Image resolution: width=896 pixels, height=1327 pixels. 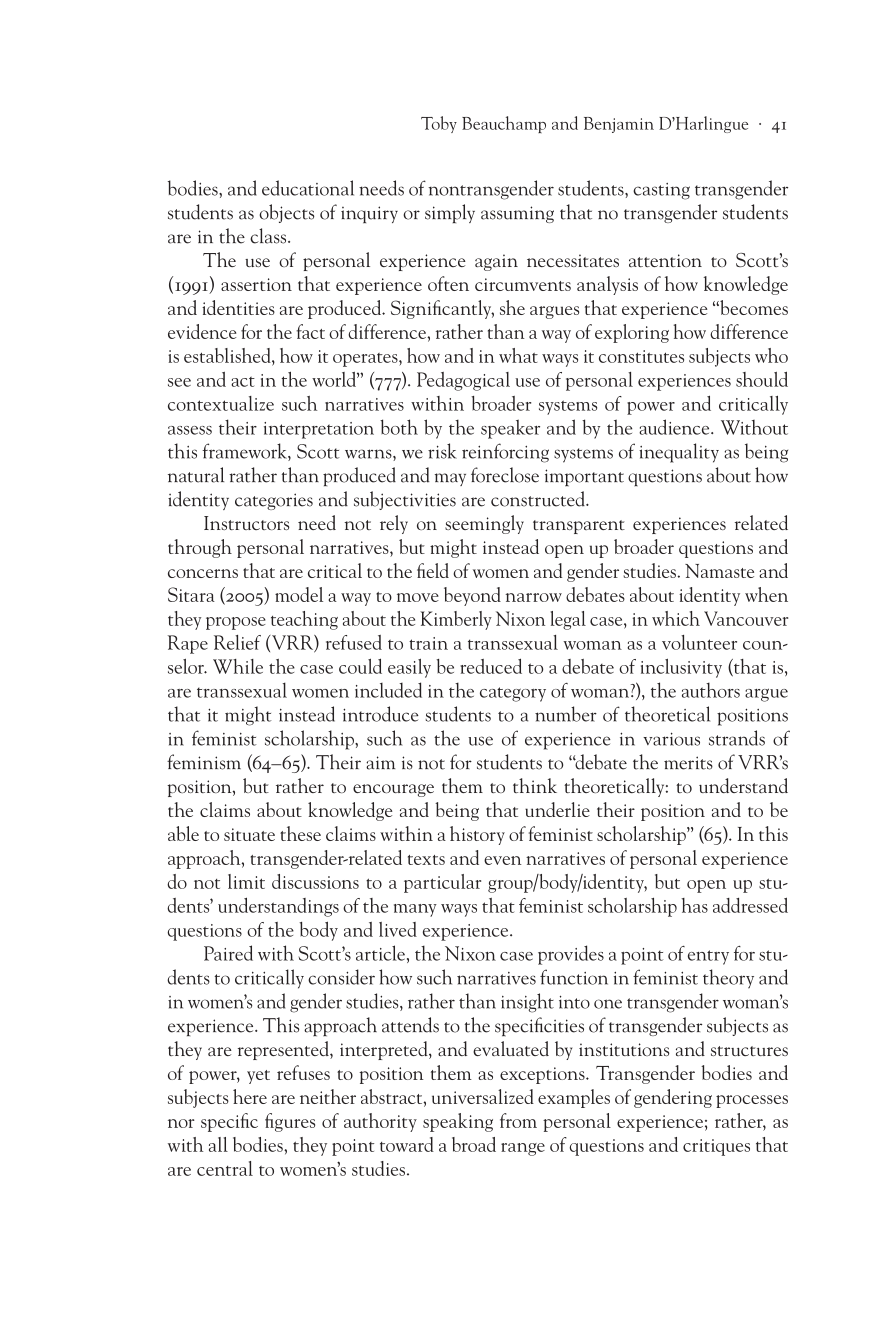 What do you see at coordinates (699, 642) in the document?
I see `volunteer` at bounding box center [699, 642].
